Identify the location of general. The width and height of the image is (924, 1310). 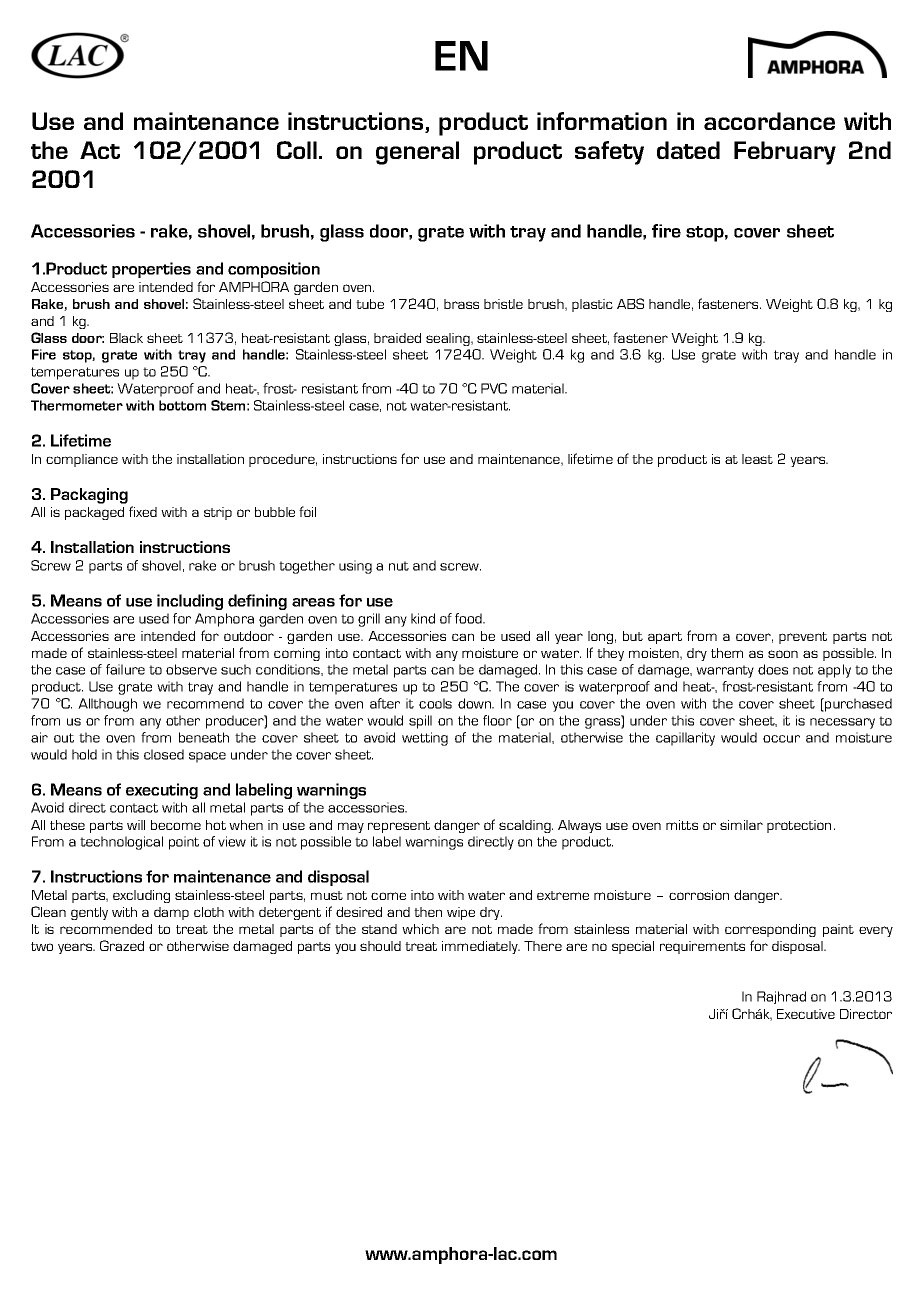
(417, 153).
